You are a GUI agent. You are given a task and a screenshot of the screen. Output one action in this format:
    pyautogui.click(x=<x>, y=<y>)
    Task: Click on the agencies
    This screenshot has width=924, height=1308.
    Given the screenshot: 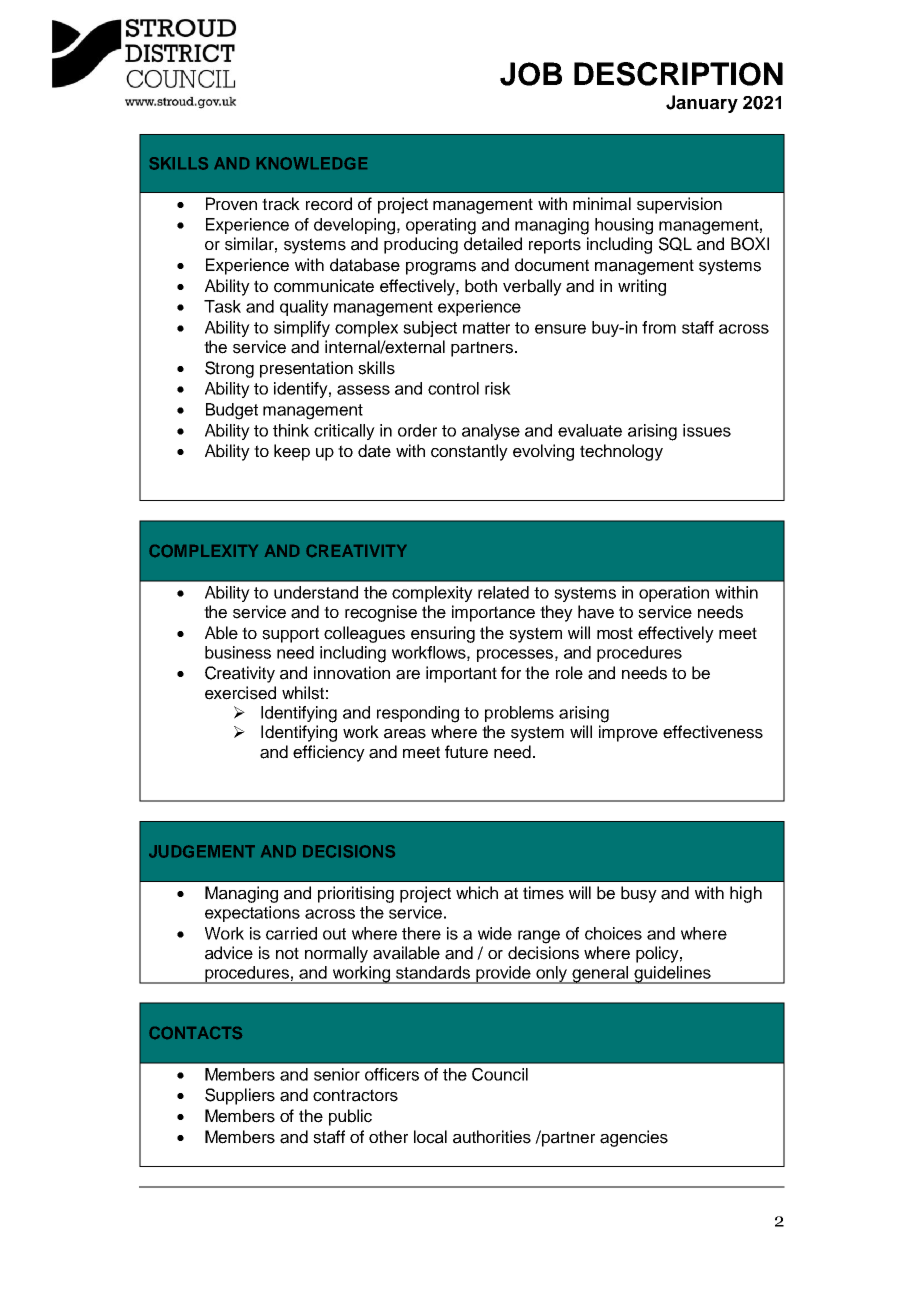 What is the action you would take?
    pyautogui.click(x=634, y=1138)
